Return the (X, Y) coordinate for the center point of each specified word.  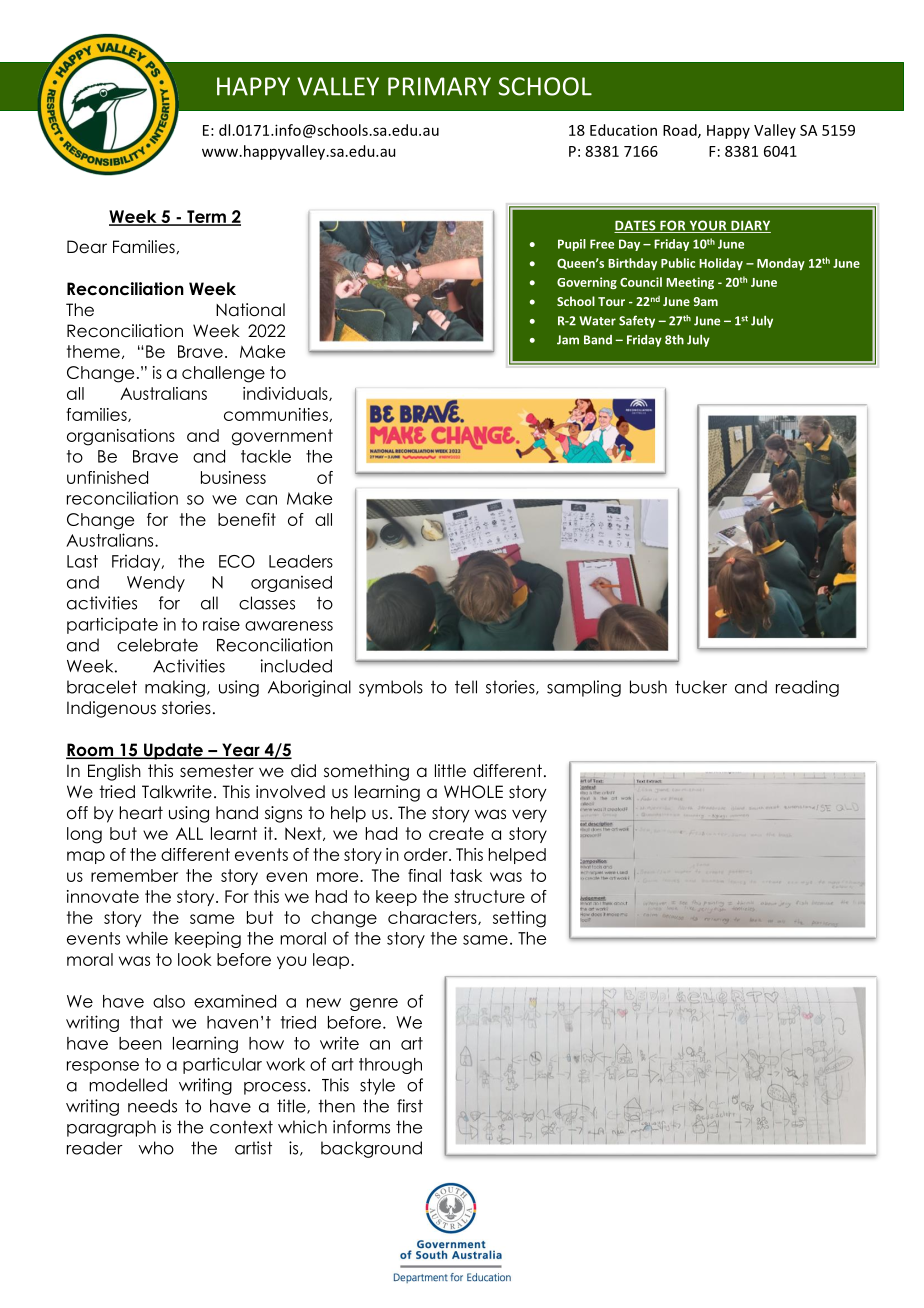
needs (152, 1106)
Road (681, 131)
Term (206, 218)
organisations (121, 437)
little (450, 771)
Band (598, 340)
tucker (701, 687)
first (410, 1106)
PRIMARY (439, 86)
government (282, 437)
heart (141, 813)
